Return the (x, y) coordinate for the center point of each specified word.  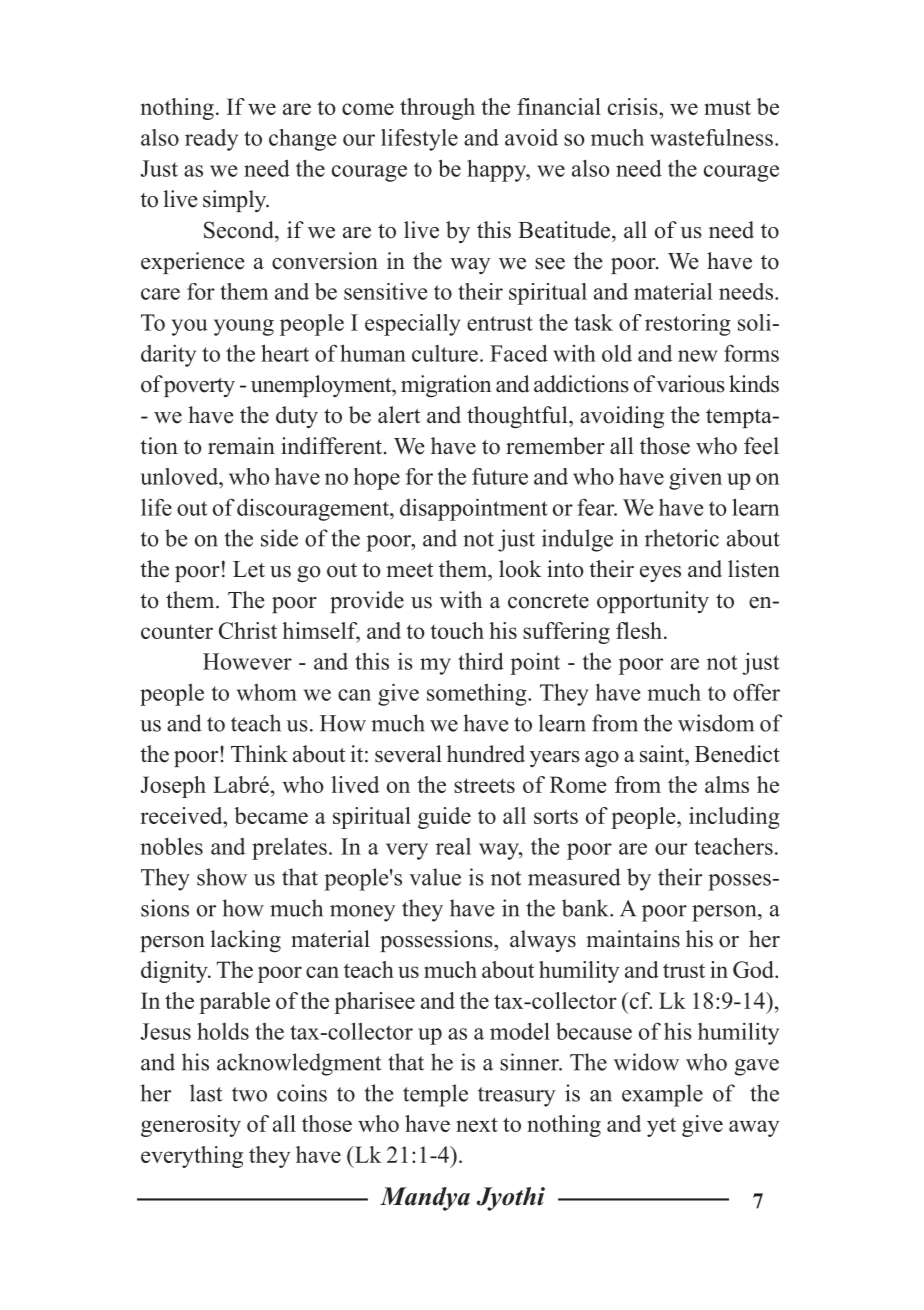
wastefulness (711, 137)
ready (211, 140)
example (662, 1095)
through (437, 109)
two (249, 1094)
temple (435, 1095)
